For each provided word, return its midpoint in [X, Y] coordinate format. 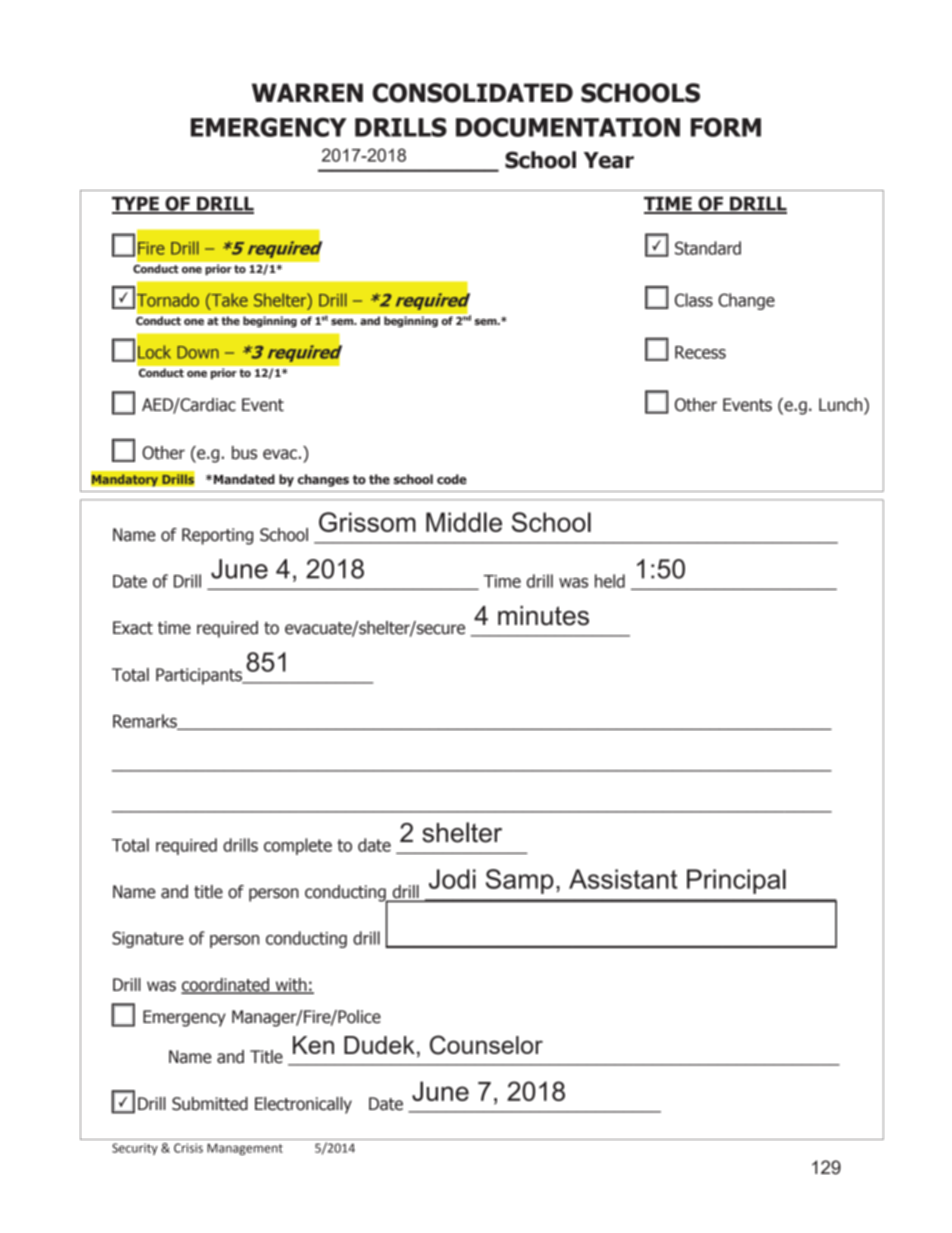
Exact [133, 628]
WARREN [307, 92]
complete [298, 846]
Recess [700, 352]
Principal [736, 881]
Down [198, 352]
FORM [726, 127]
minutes [543, 616]
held [610, 581]
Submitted [210, 1104]
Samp [520, 881]
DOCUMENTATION [568, 127]
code [452, 479]
